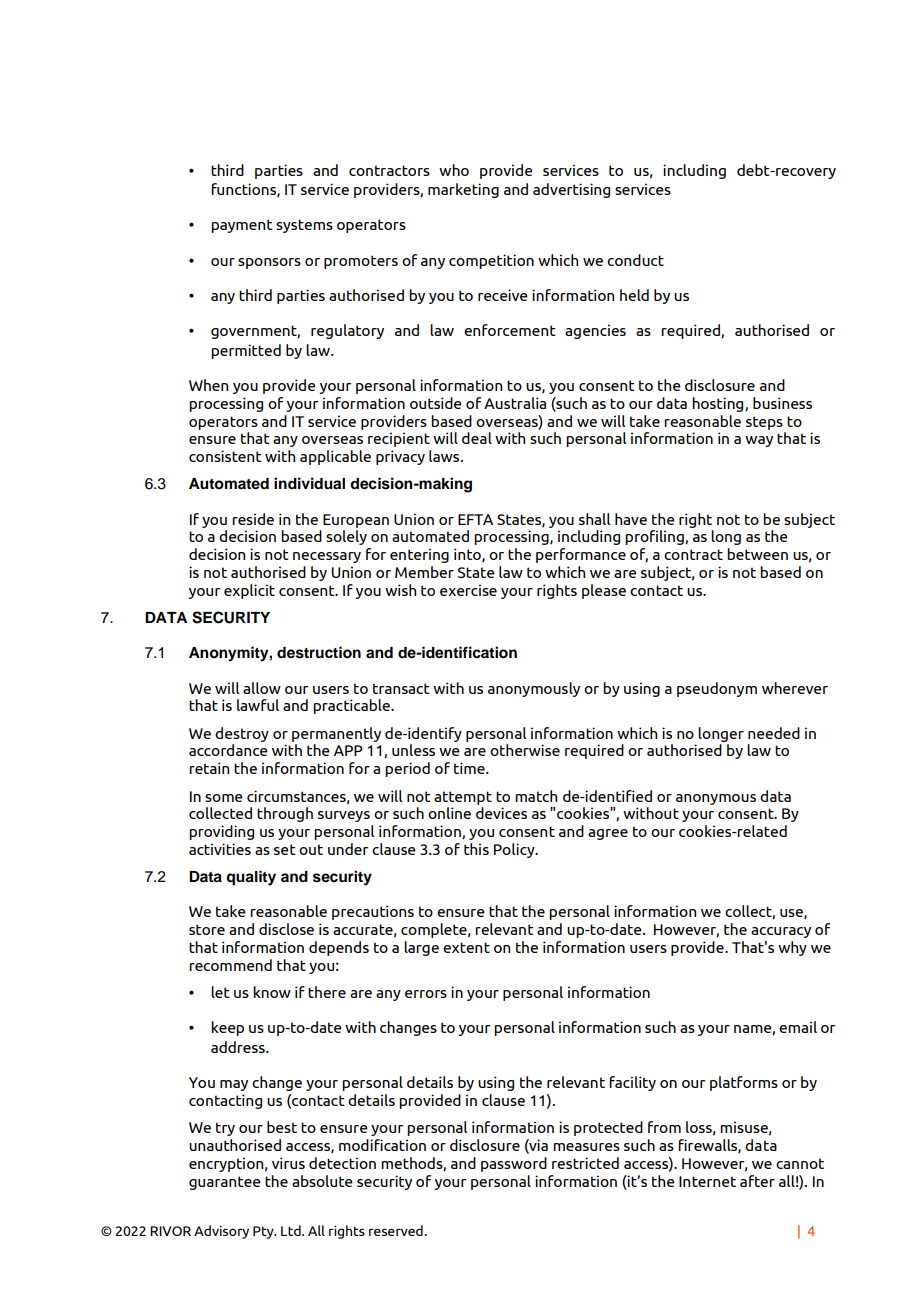  I want to click on otherwise, so click(525, 750).
